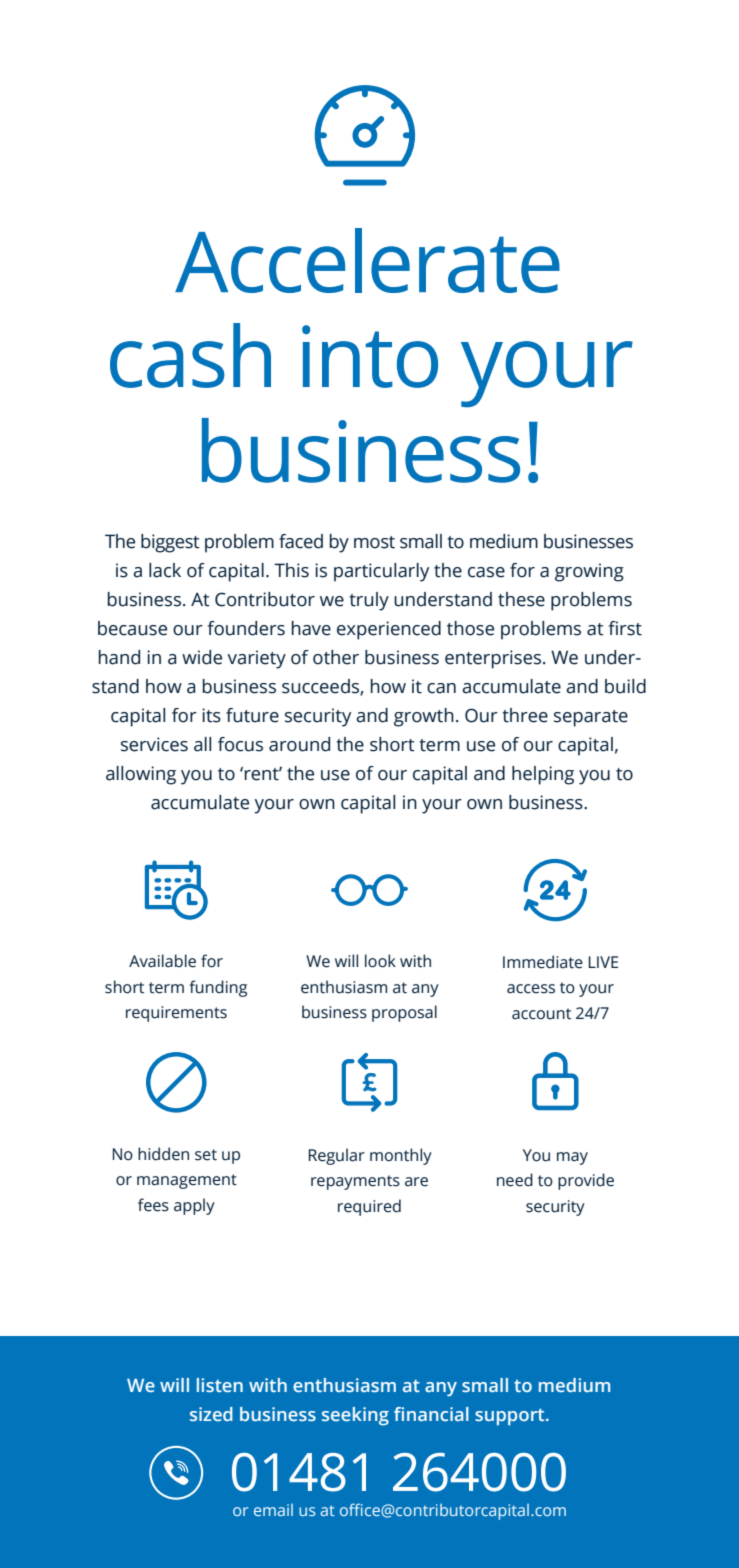  Describe the element at coordinates (165, 570) in the screenshot. I see `lack` at that location.
